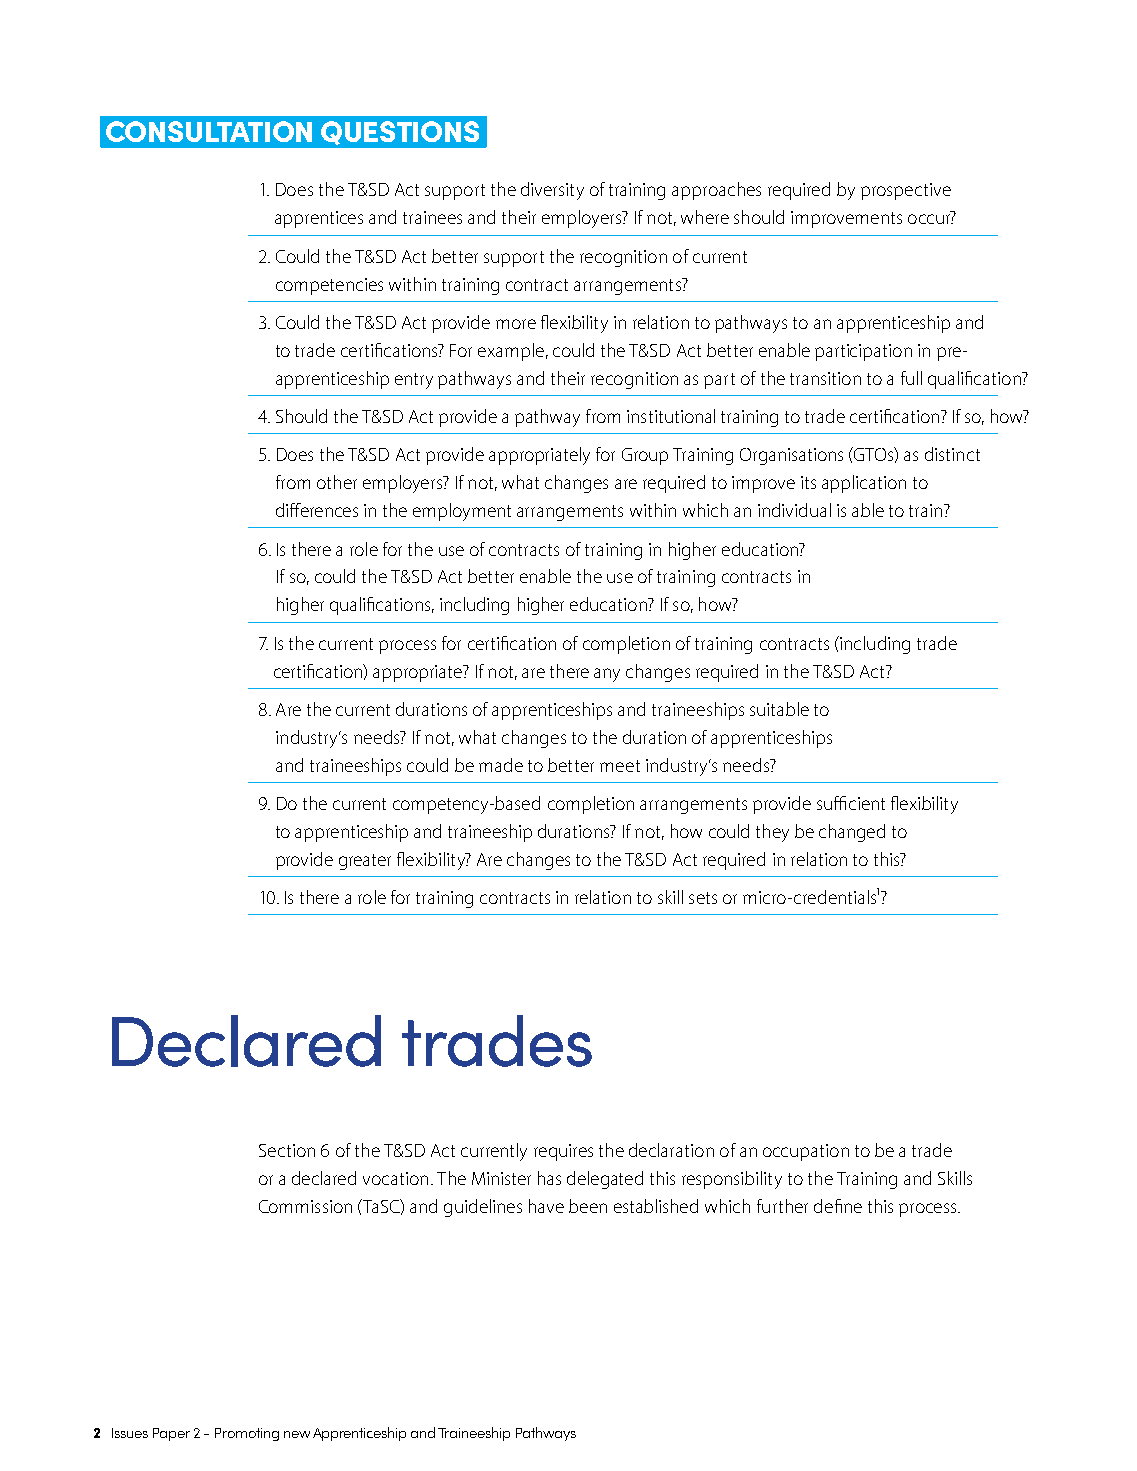  Describe the element at coordinates (501, 765) in the page. I see `made` at that location.
